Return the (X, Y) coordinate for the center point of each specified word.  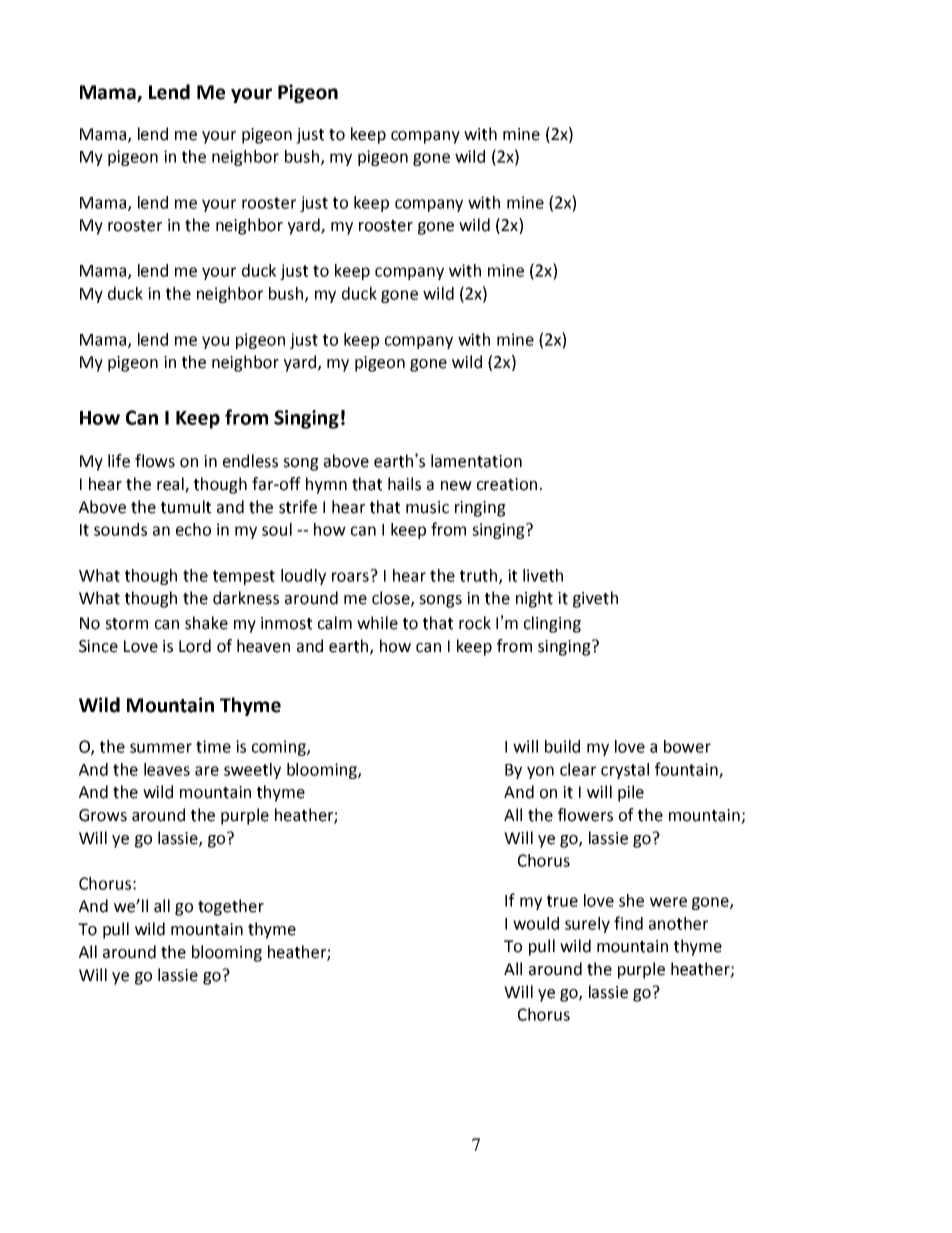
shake (206, 623)
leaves (167, 769)
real (171, 485)
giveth (595, 599)
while (377, 623)
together (231, 907)
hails (404, 484)
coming (280, 748)
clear (578, 769)
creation (507, 484)
